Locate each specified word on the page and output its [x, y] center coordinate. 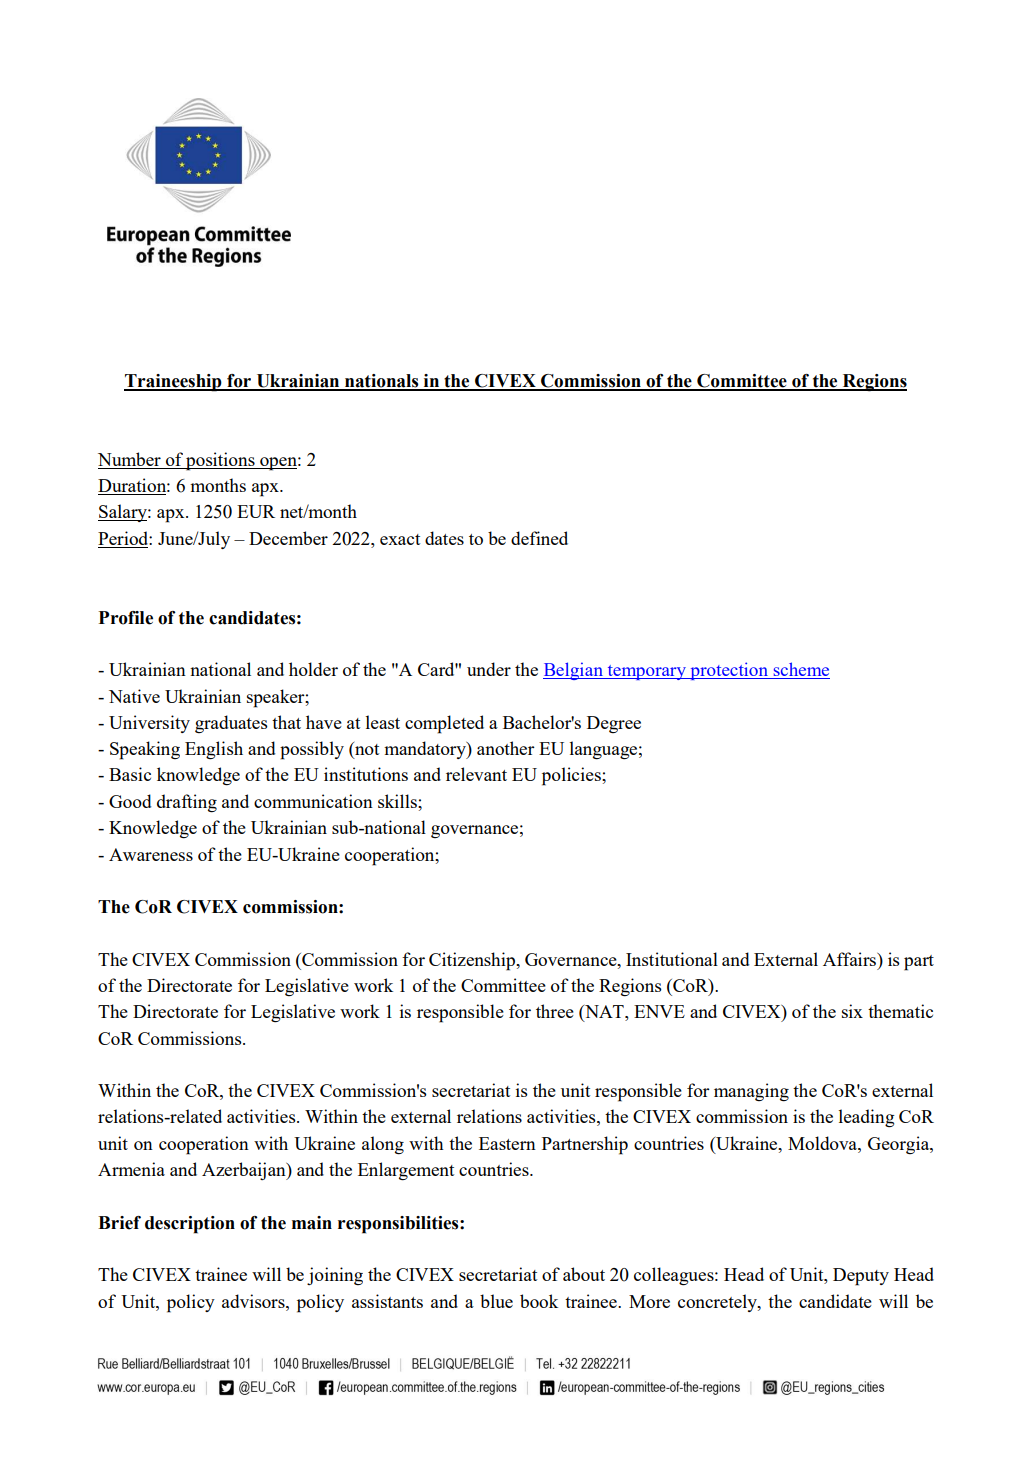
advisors [254, 1301]
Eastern [507, 1143]
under [489, 669]
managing [751, 1092]
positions [220, 461]
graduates [231, 724]
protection [729, 671]
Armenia [131, 1169]
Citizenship [473, 961]
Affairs [851, 959]
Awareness [151, 854]
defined [539, 538]
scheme [800, 670]
